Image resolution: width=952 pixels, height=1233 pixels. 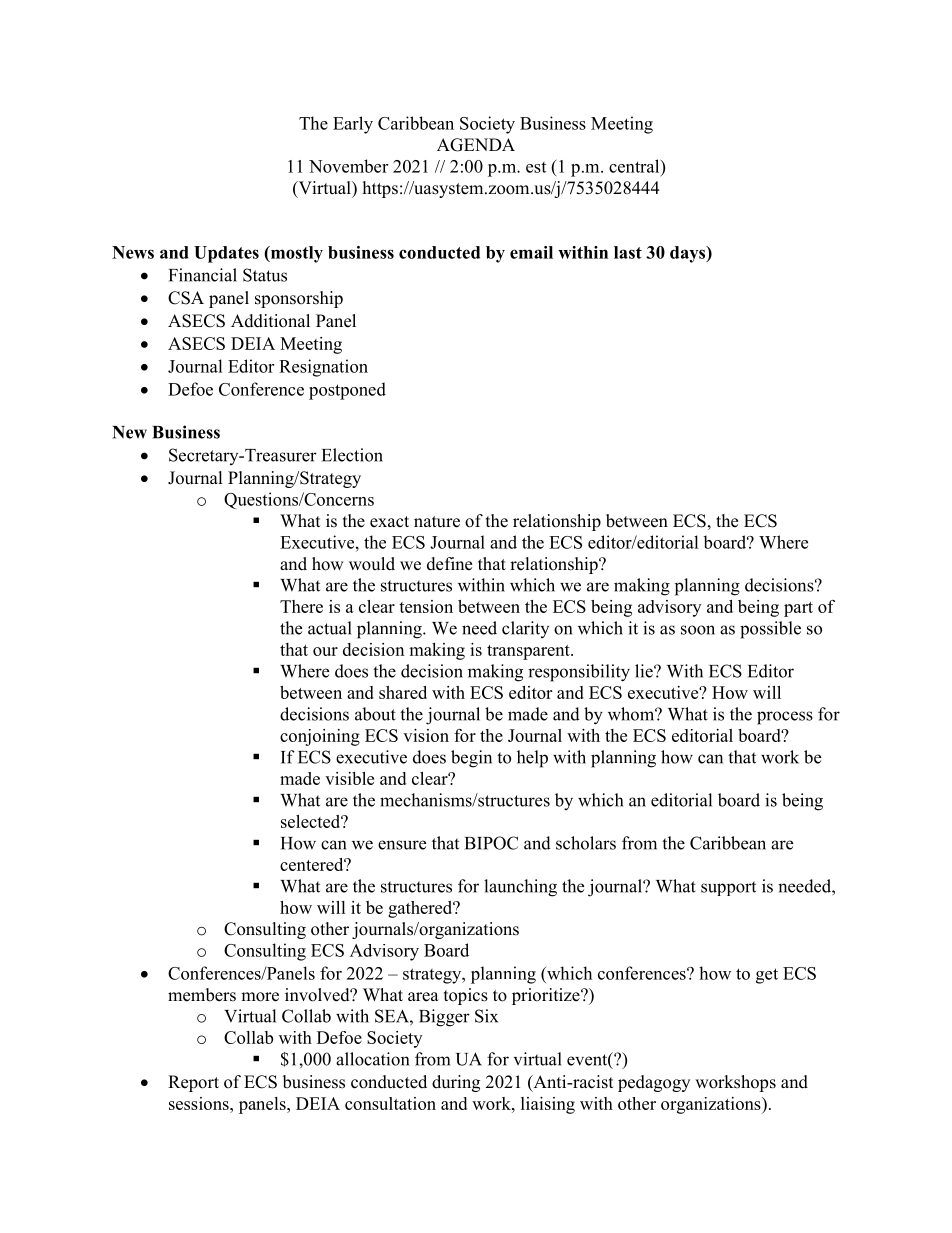 What do you see at coordinates (348, 166) in the screenshot?
I see `November` at bounding box center [348, 166].
